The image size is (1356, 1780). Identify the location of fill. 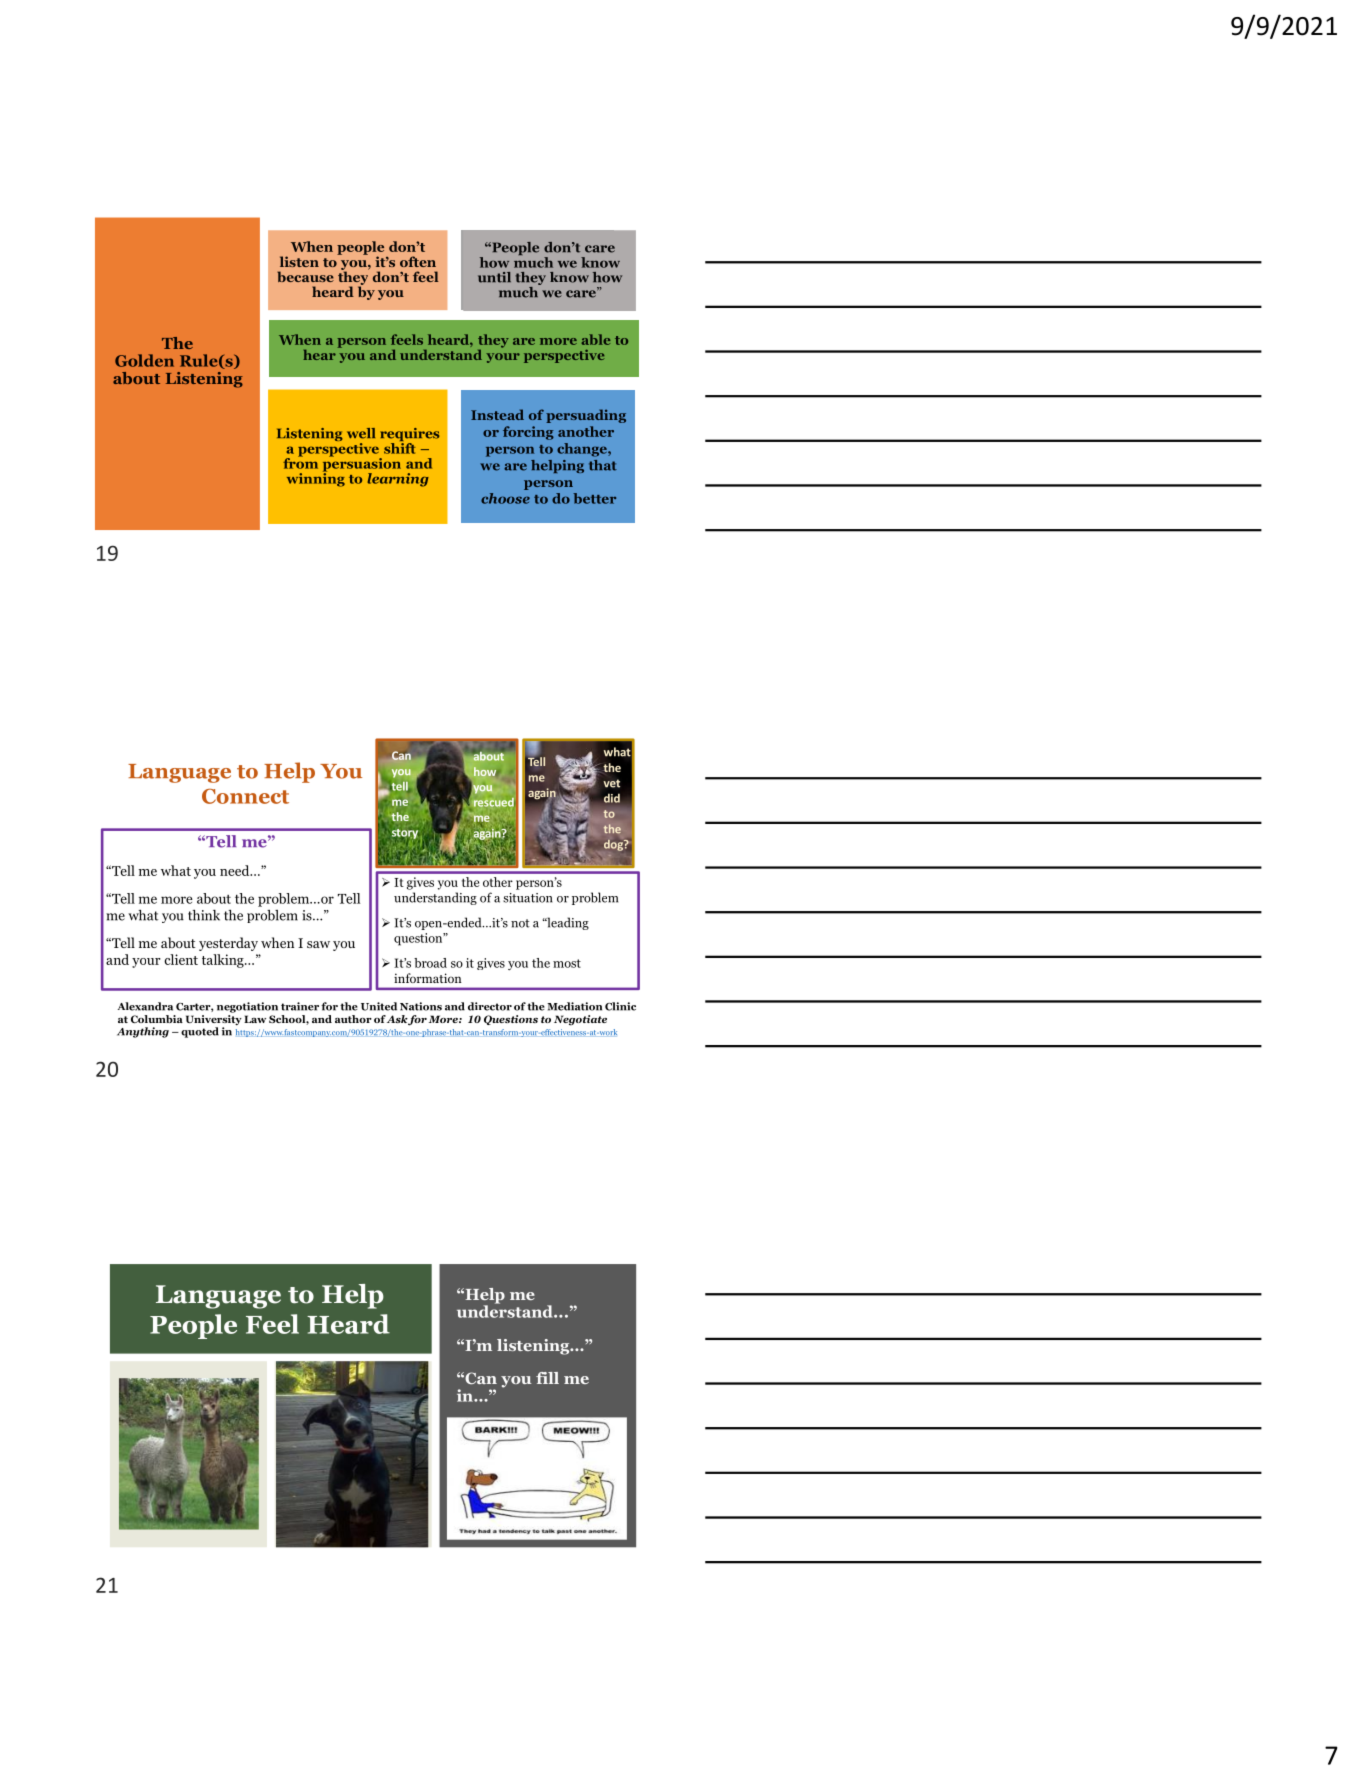
(547, 1378).
